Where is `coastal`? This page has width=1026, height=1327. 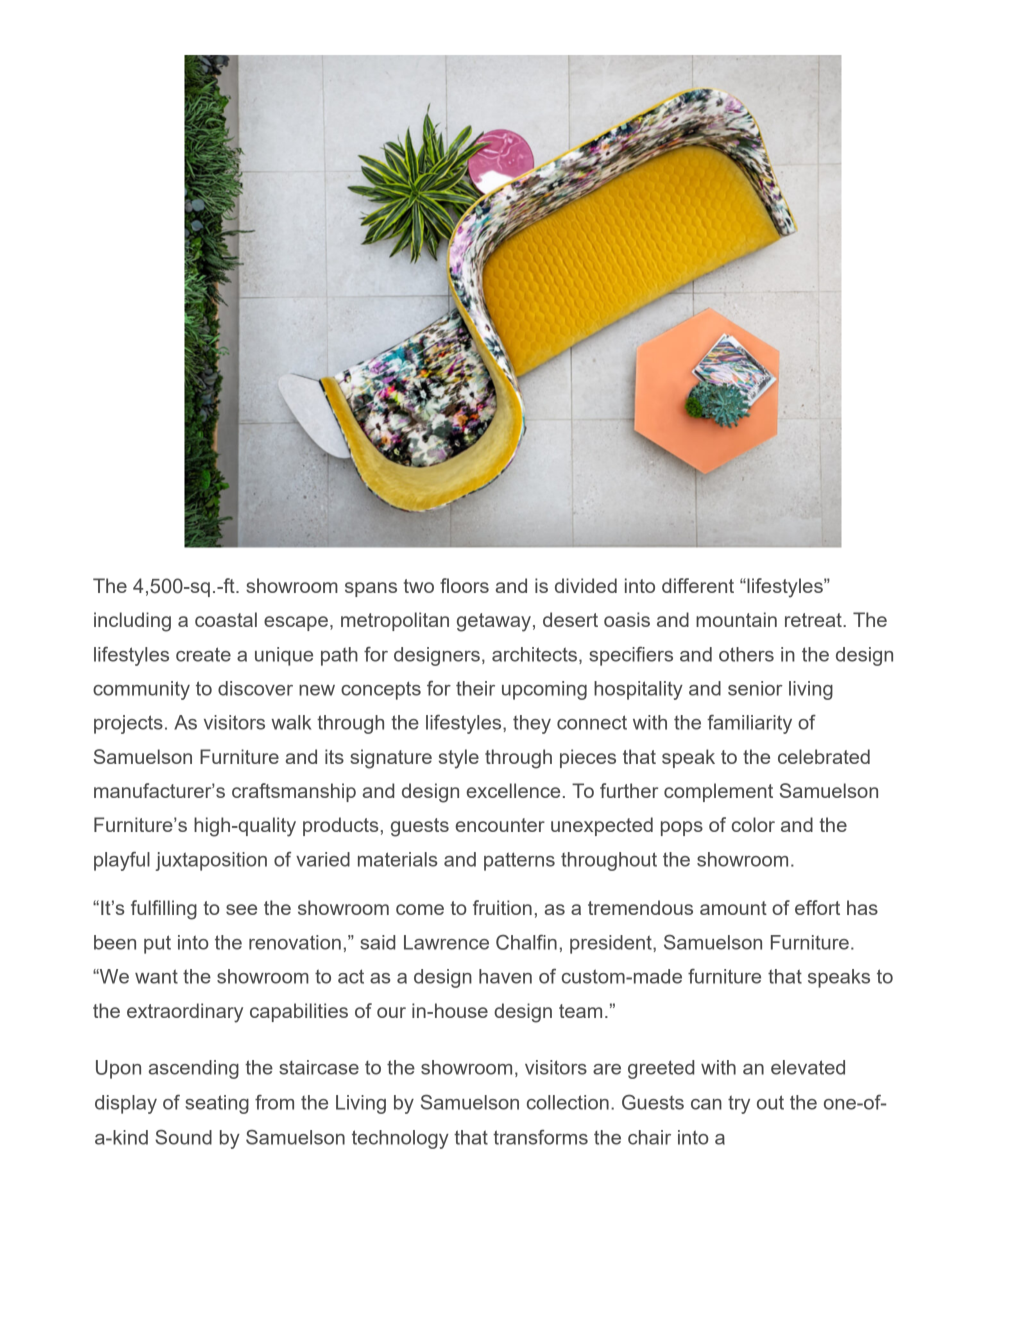 coastal is located at coordinates (226, 619).
